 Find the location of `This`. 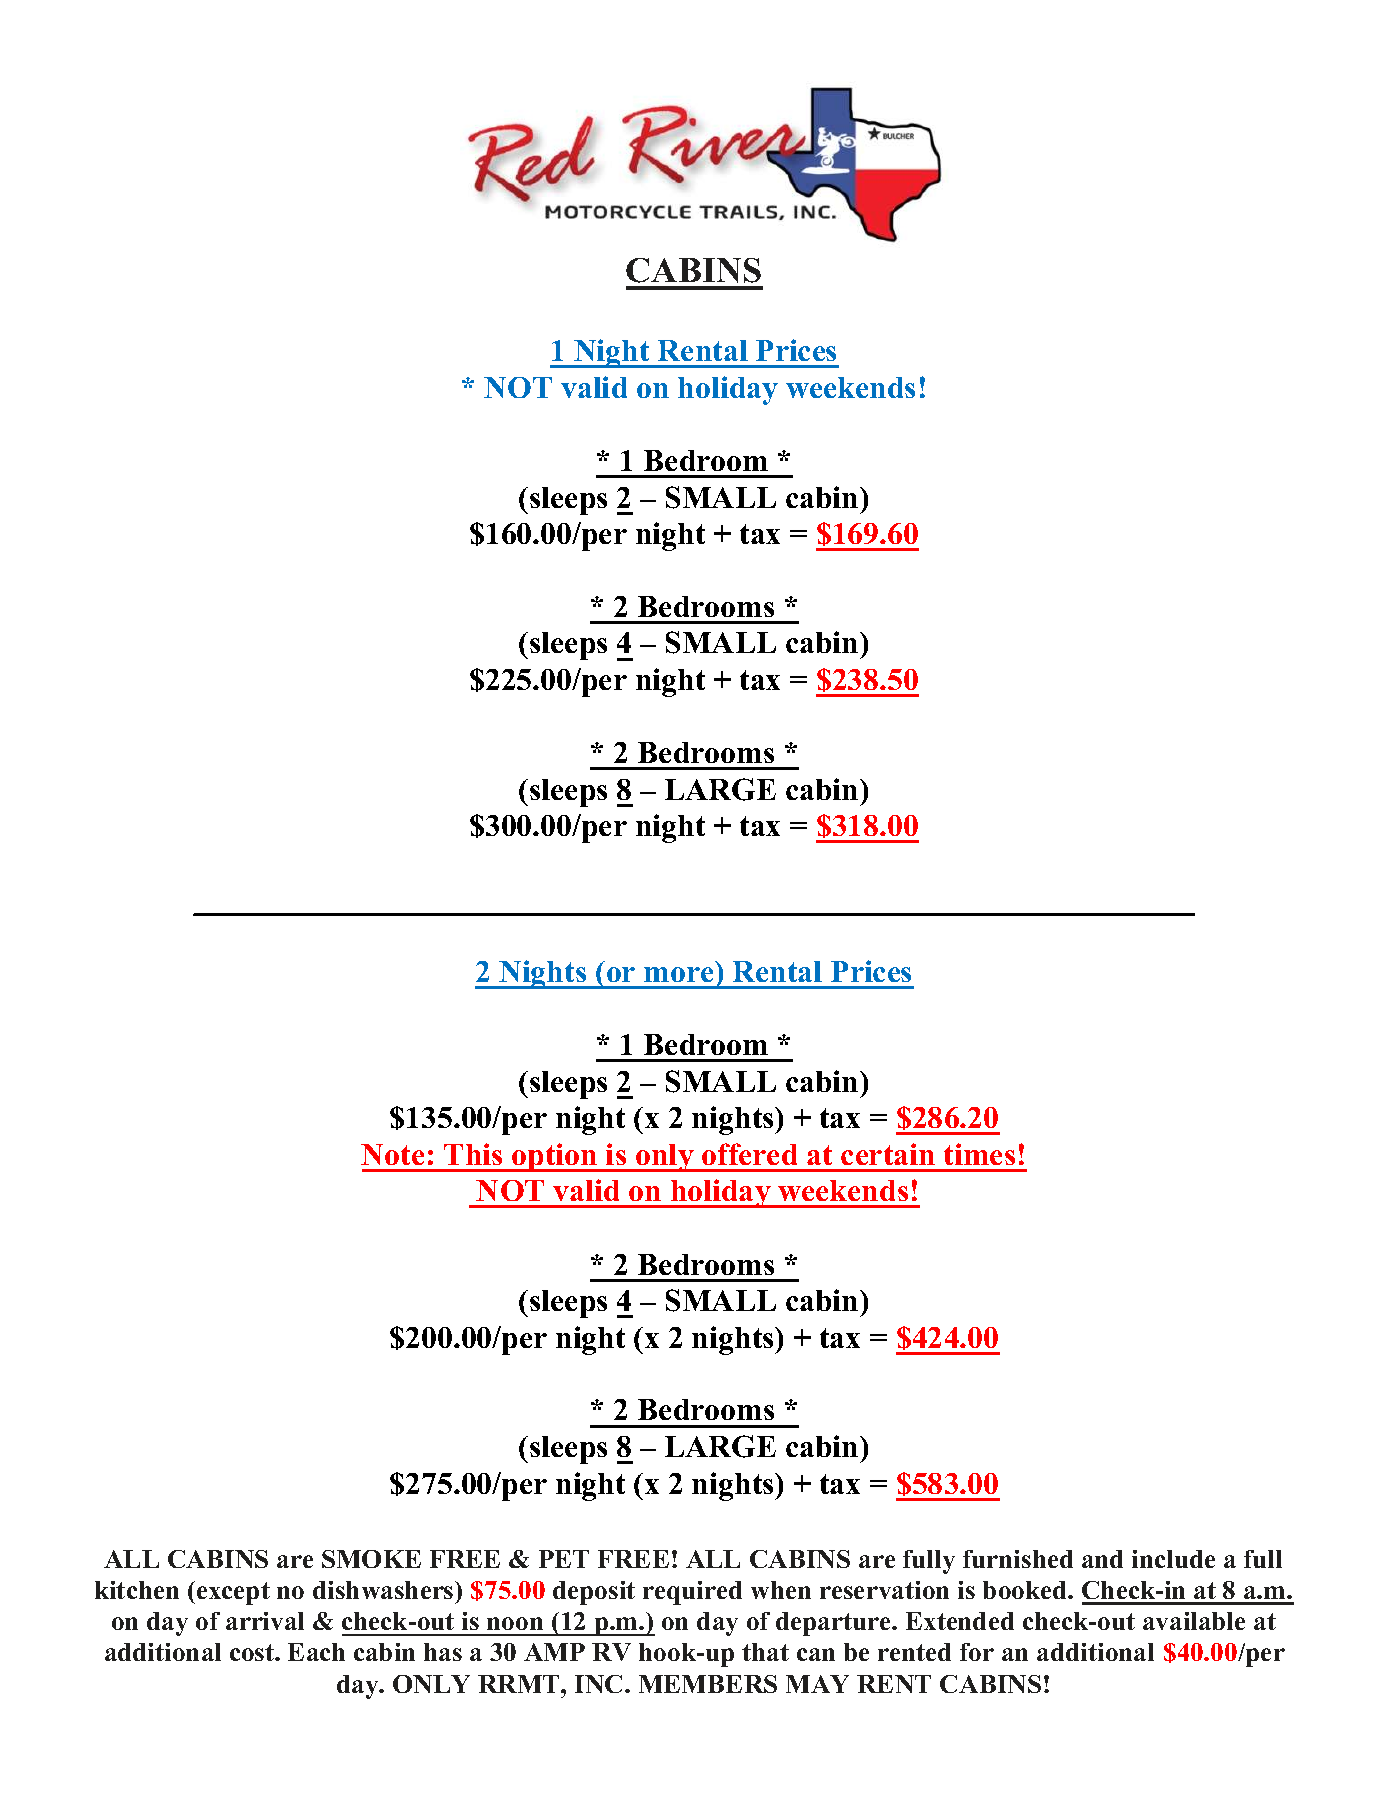

This is located at coordinates (473, 1154).
